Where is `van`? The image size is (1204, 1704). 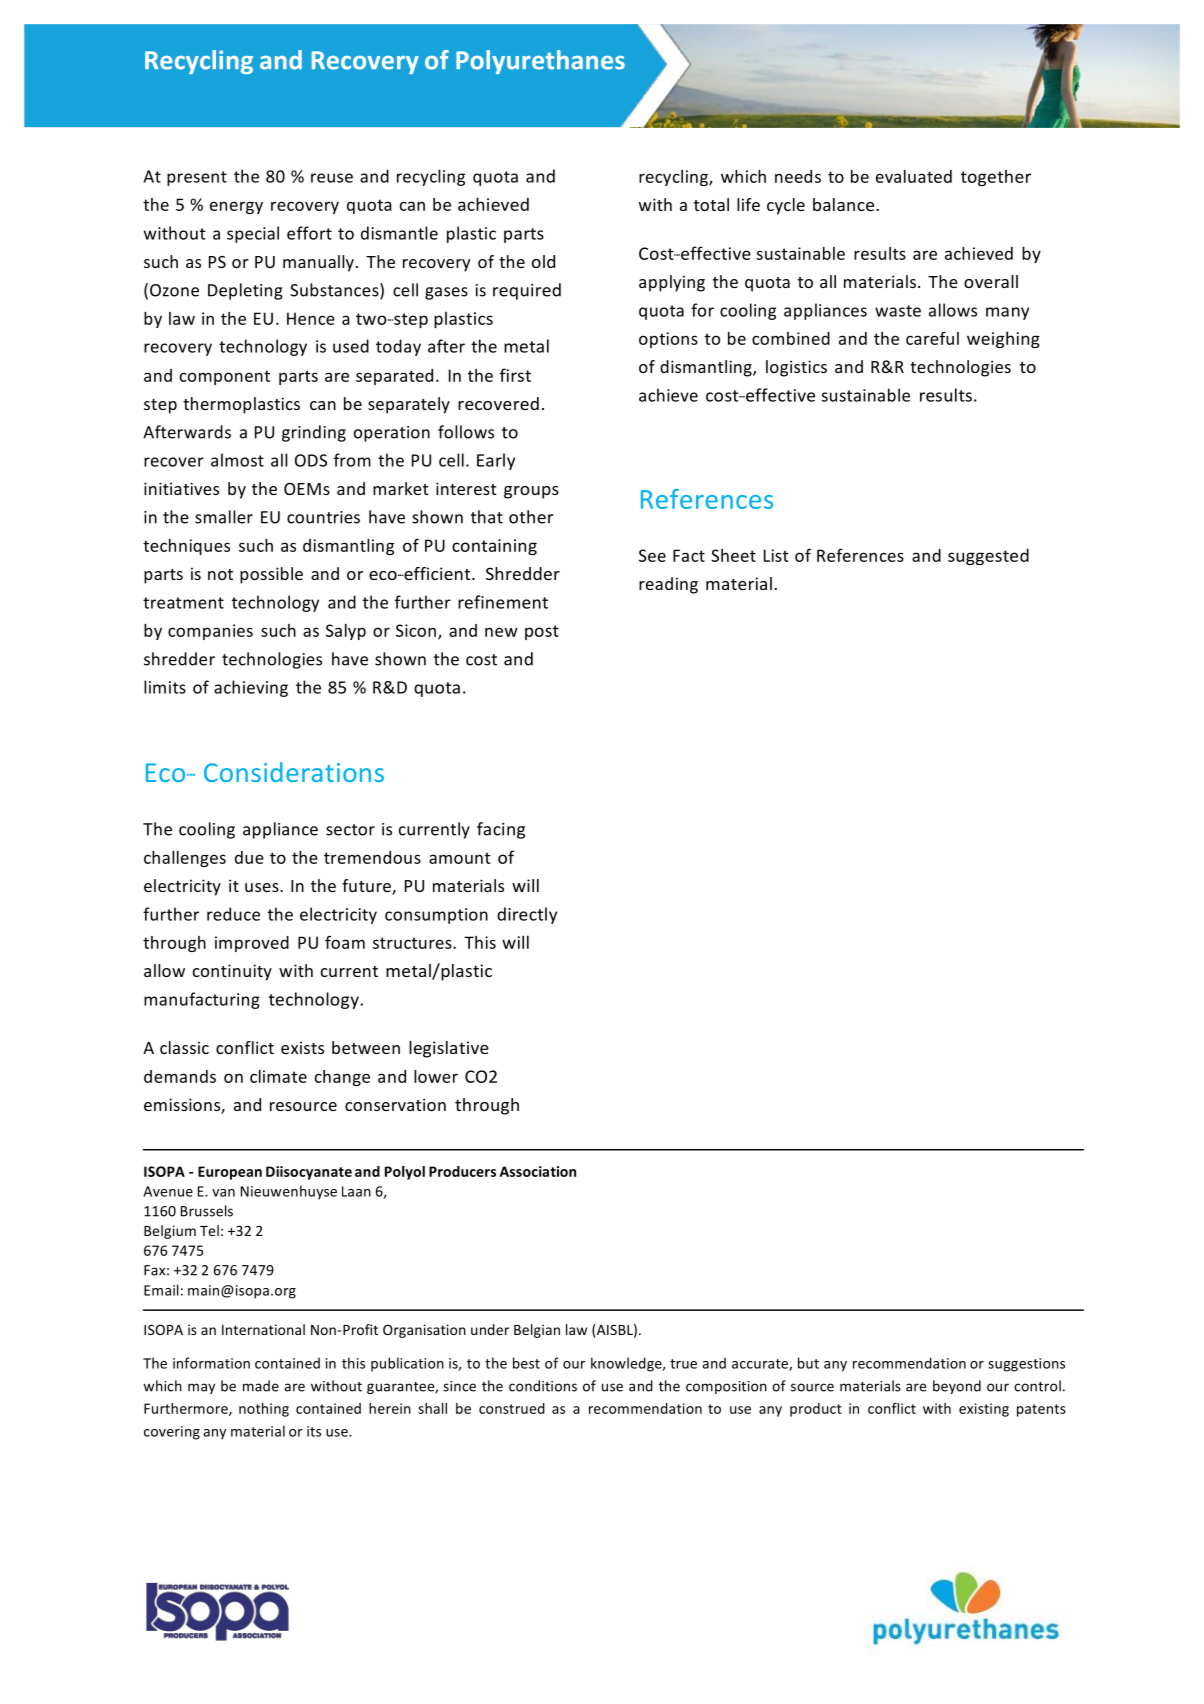 van is located at coordinates (223, 1193).
